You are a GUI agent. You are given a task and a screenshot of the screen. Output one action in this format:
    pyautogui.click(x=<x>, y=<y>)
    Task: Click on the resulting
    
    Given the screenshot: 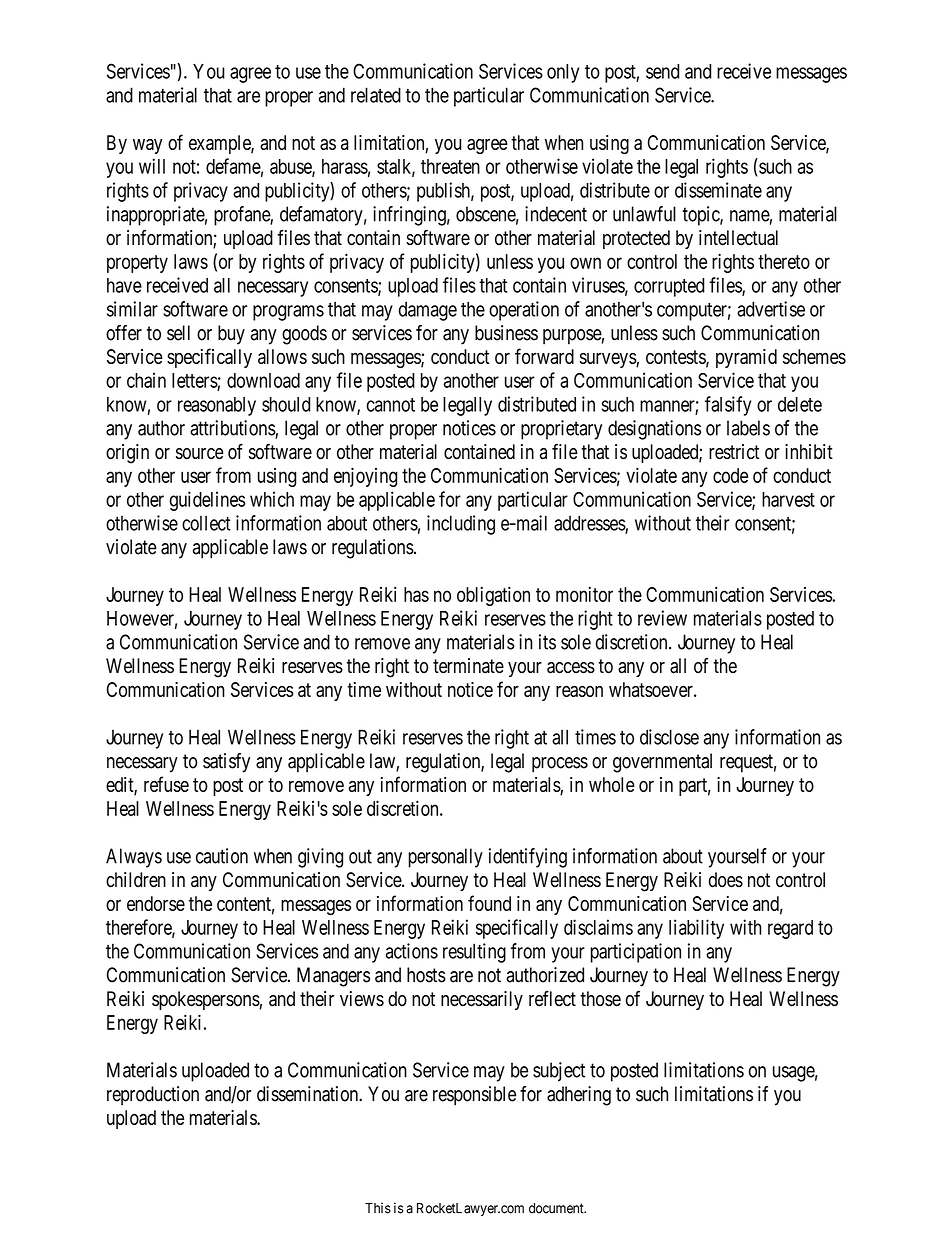 What is the action you would take?
    pyautogui.click(x=474, y=953)
